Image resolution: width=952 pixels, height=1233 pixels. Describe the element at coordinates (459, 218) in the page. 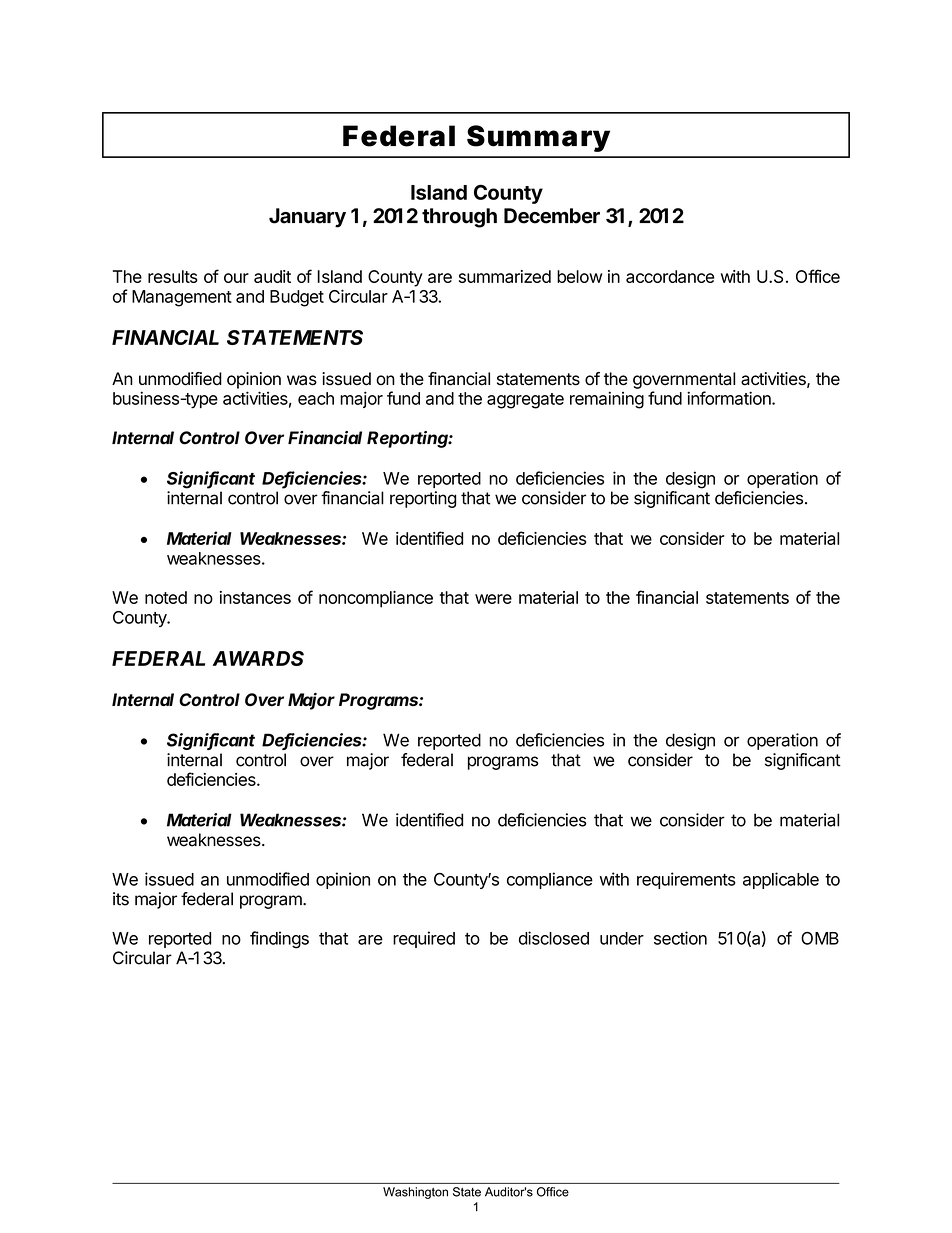

I see `through` at that location.
